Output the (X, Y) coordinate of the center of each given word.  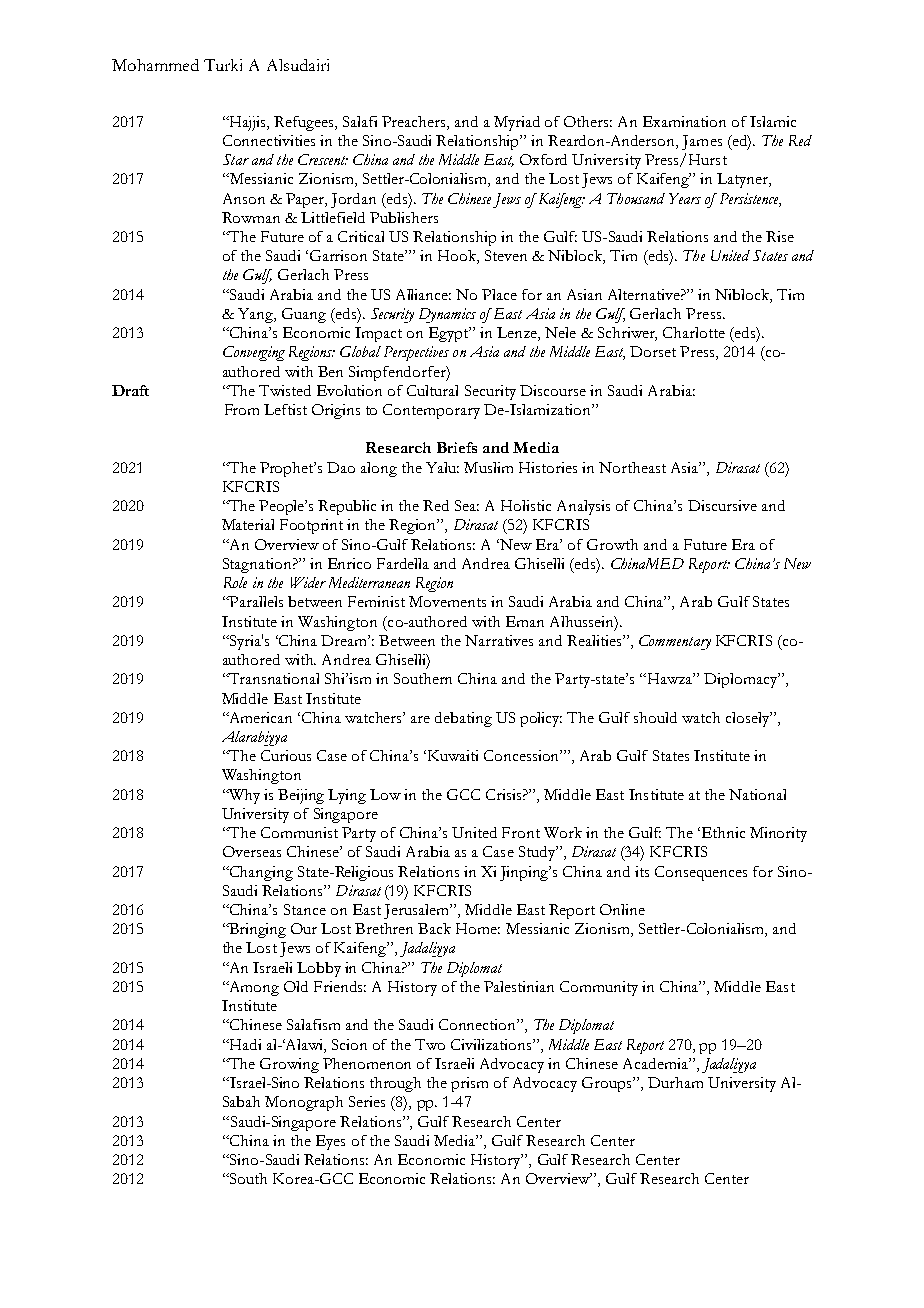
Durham (675, 1082)
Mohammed (155, 65)
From (242, 409)
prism (469, 1084)
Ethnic (723, 832)
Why (243, 796)
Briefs (457, 447)
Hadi (244, 1044)
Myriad (517, 123)
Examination (684, 121)
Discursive (722, 505)
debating (463, 719)
